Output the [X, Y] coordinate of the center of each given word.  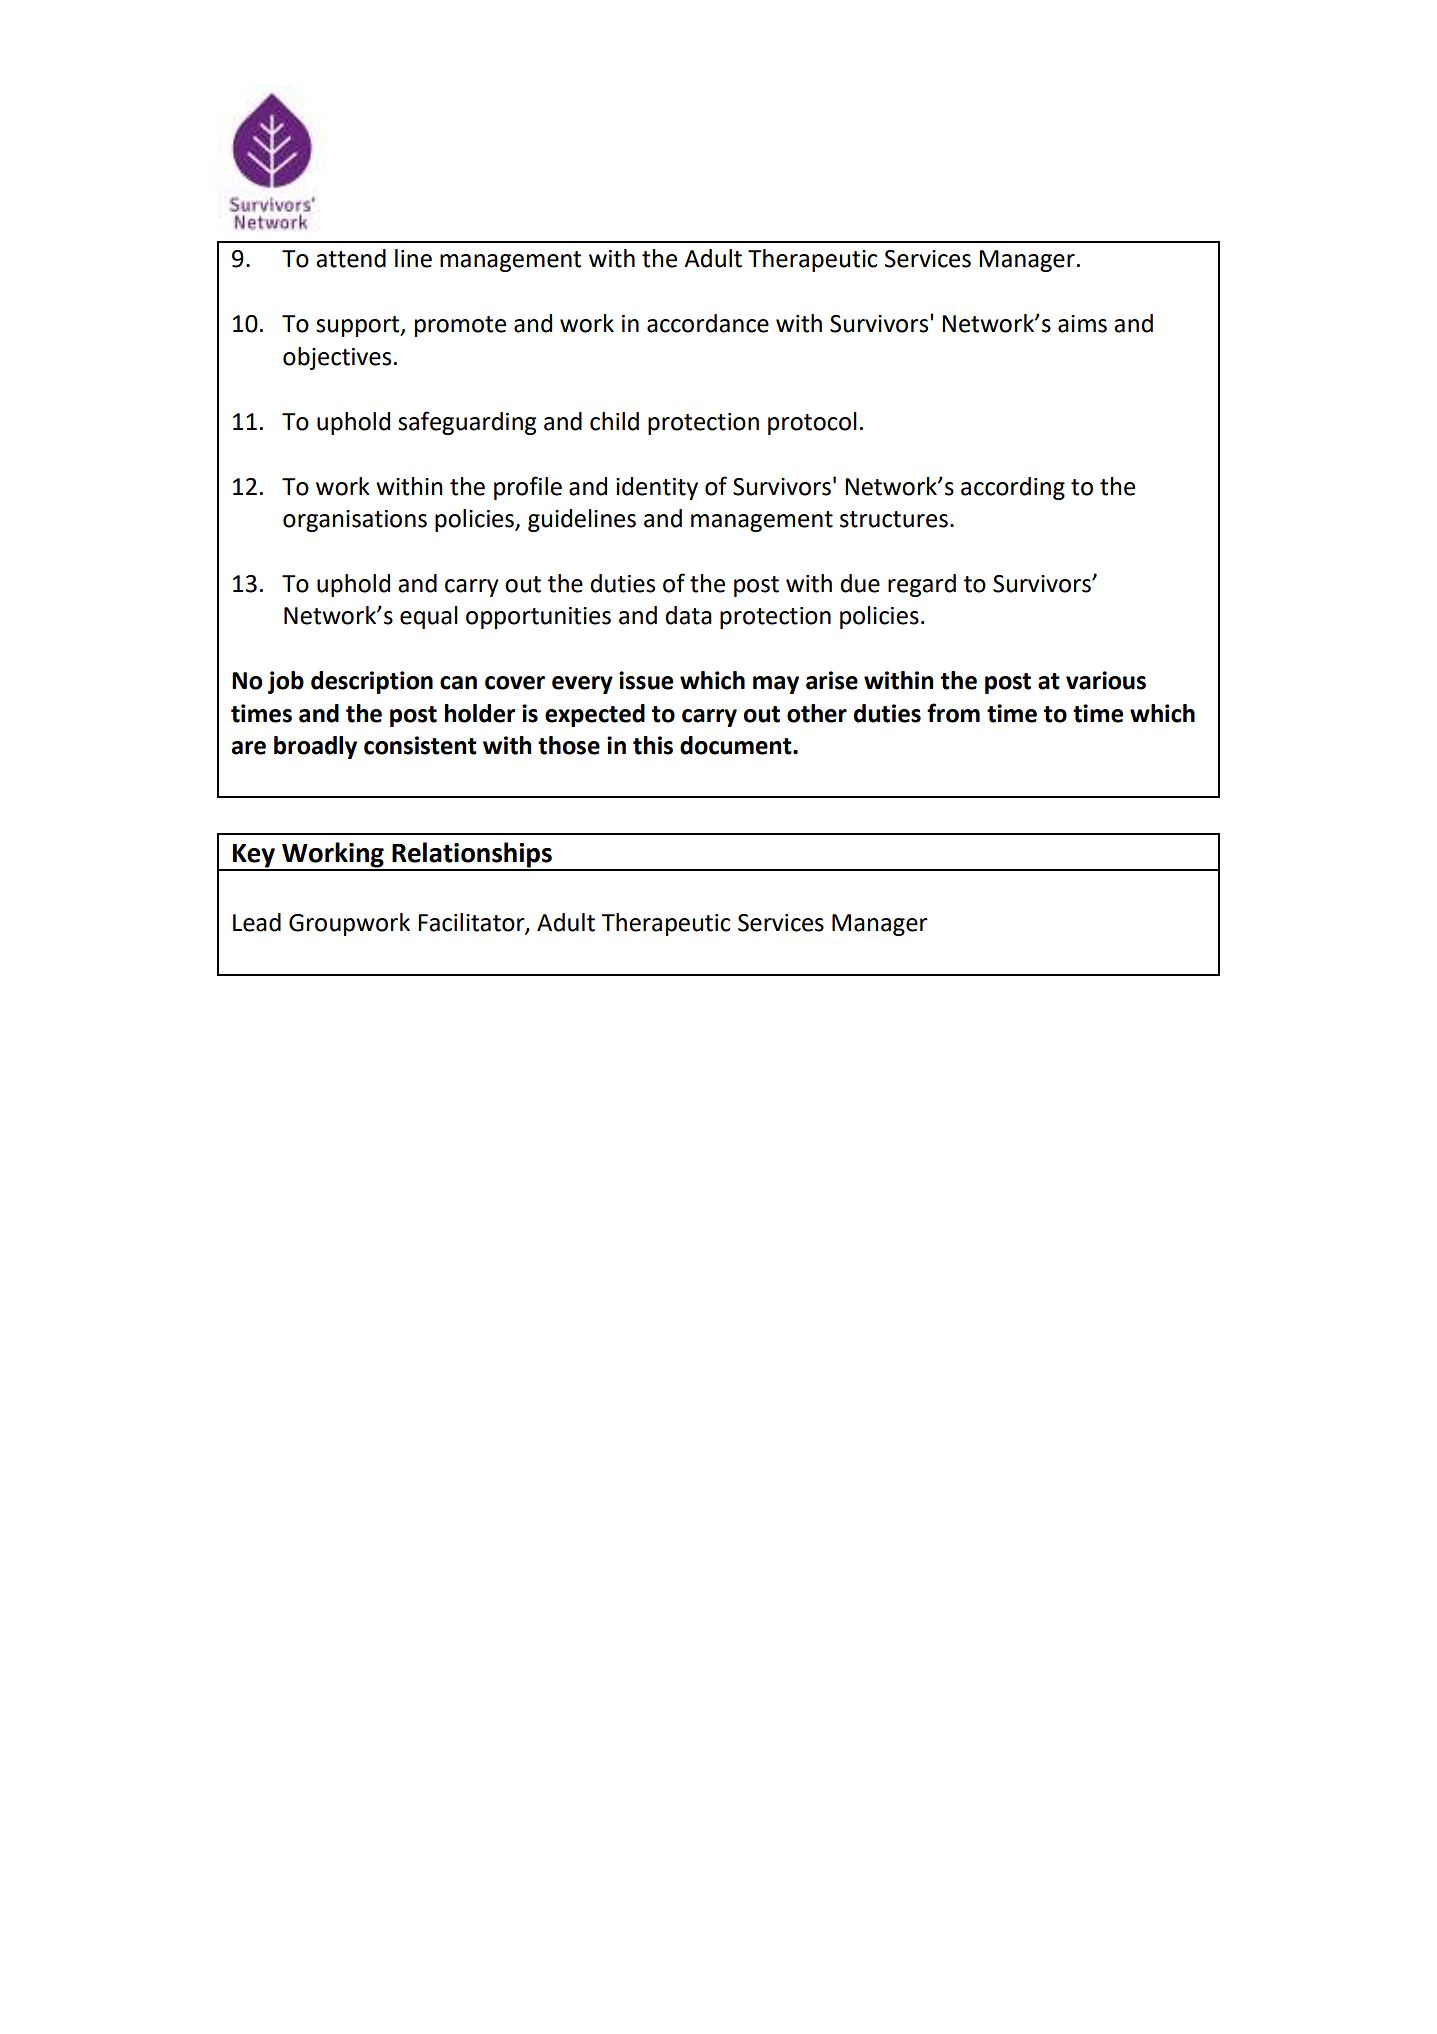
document [737, 745]
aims [1082, 324]
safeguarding [467, 423]
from [953, 713]
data [689, 615]
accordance [708, 323]
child [614, 421]
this [653, 745]
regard [922, 585]
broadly [315, 747]
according [1013, 488]
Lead [257, 922]
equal [429, 617]
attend [351, 258]
